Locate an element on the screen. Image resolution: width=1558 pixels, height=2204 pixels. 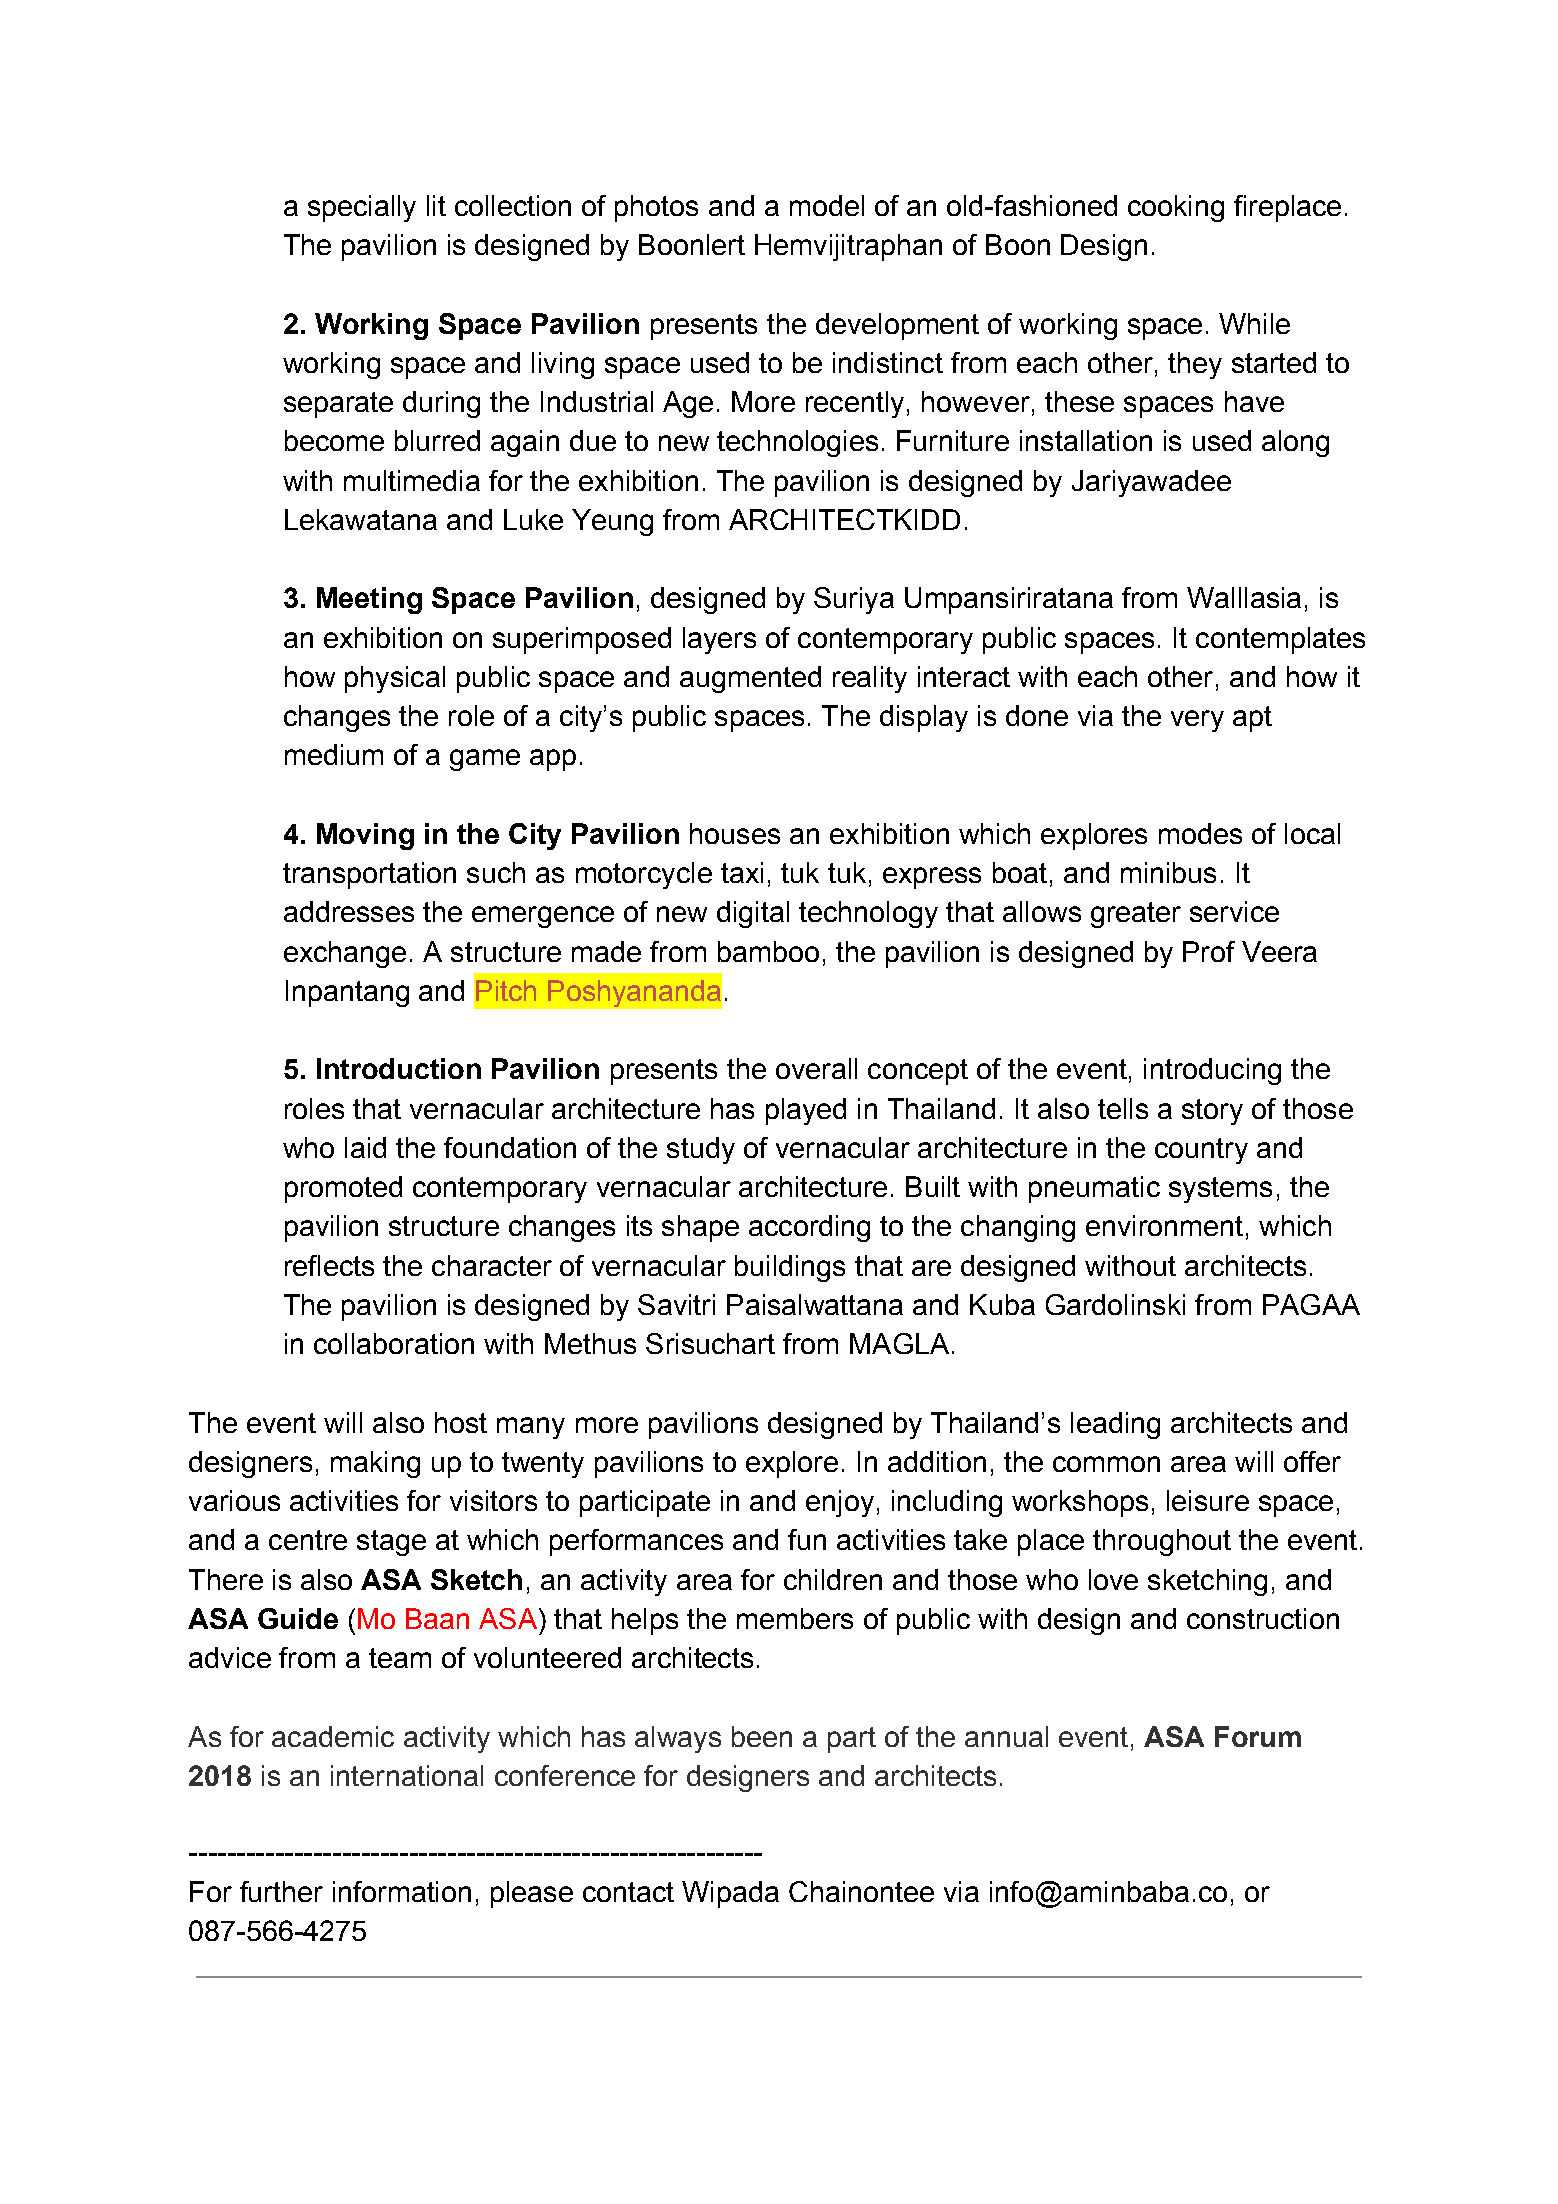
cooking is located at coordinates (1176, 208).
